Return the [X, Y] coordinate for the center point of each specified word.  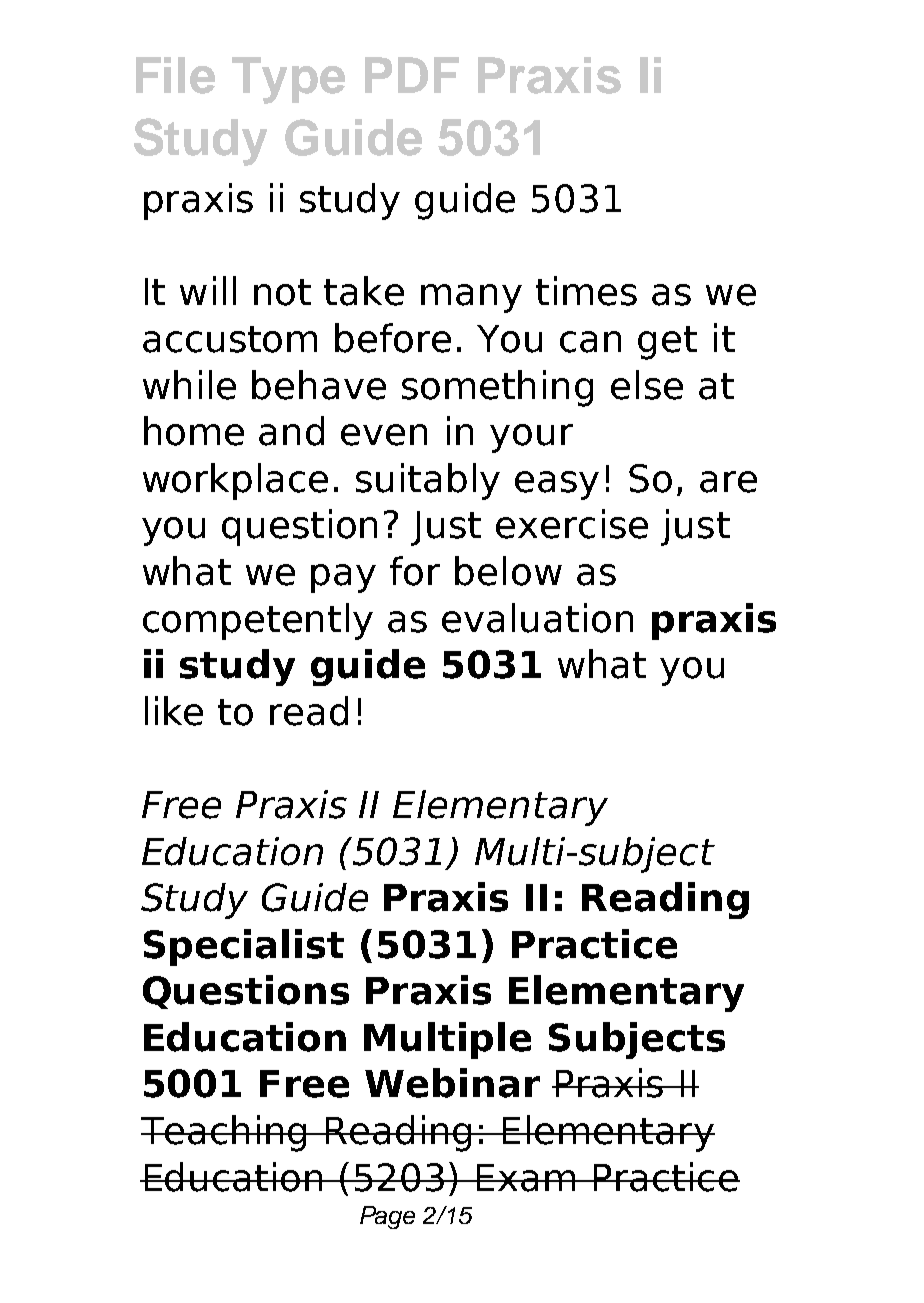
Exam [526, 1178]
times [586, 291]
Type [288, 80]
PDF [412, 75]
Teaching [225, 1133]
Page [387, 1217]
